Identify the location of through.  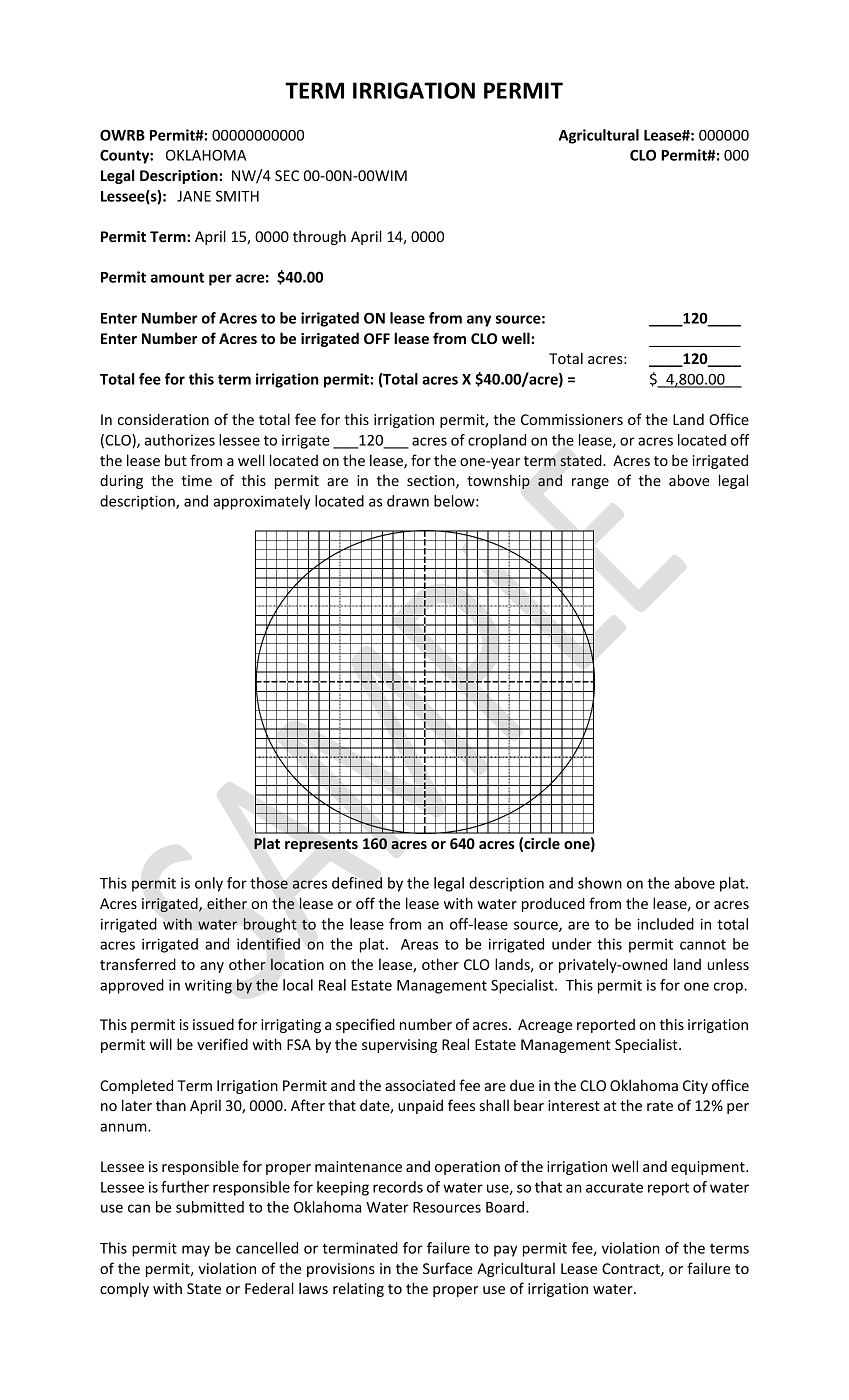
(319, 237).
